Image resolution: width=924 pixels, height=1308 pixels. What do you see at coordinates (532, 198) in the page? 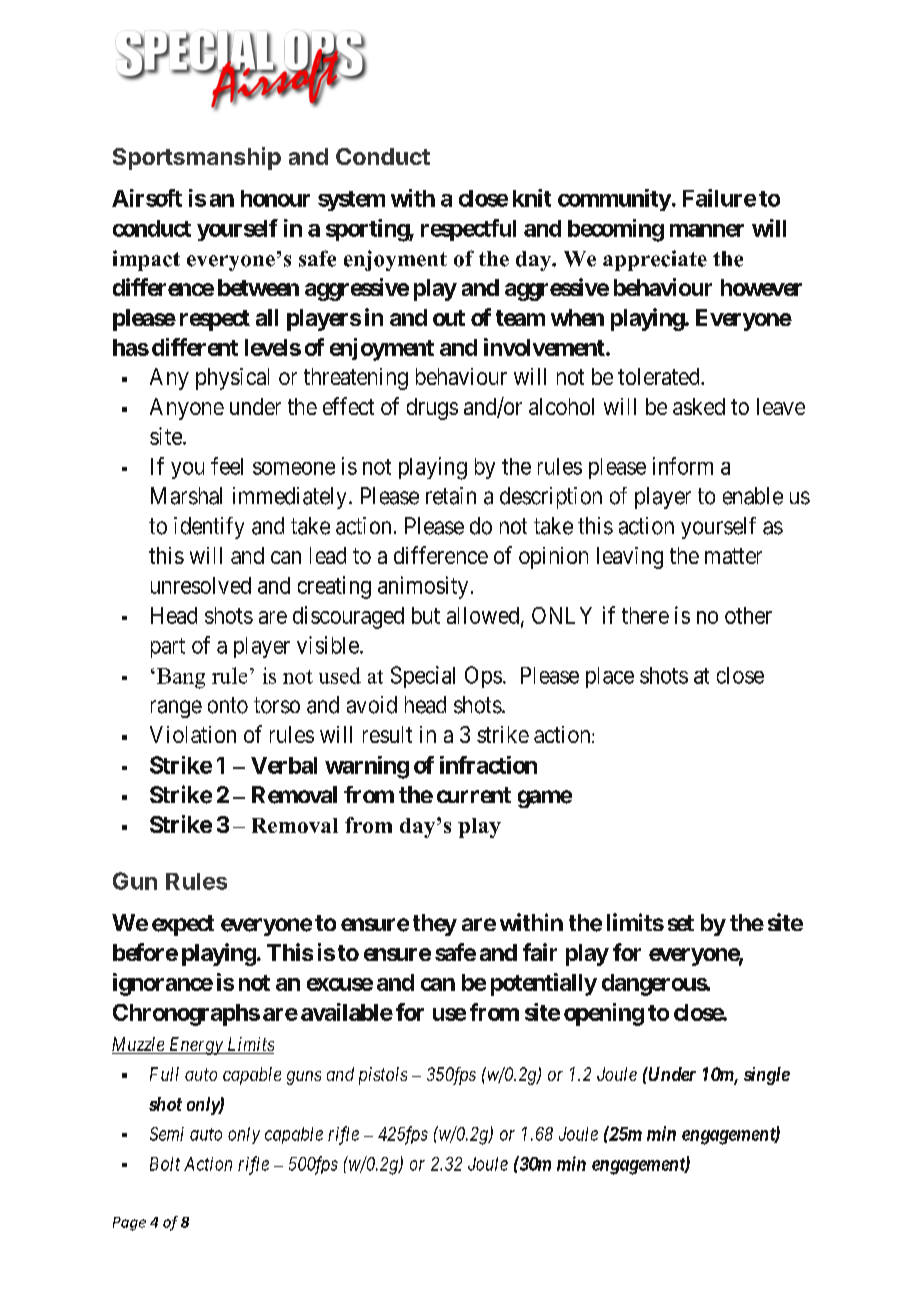
I see `knit` at bounding box center [532, 198].
